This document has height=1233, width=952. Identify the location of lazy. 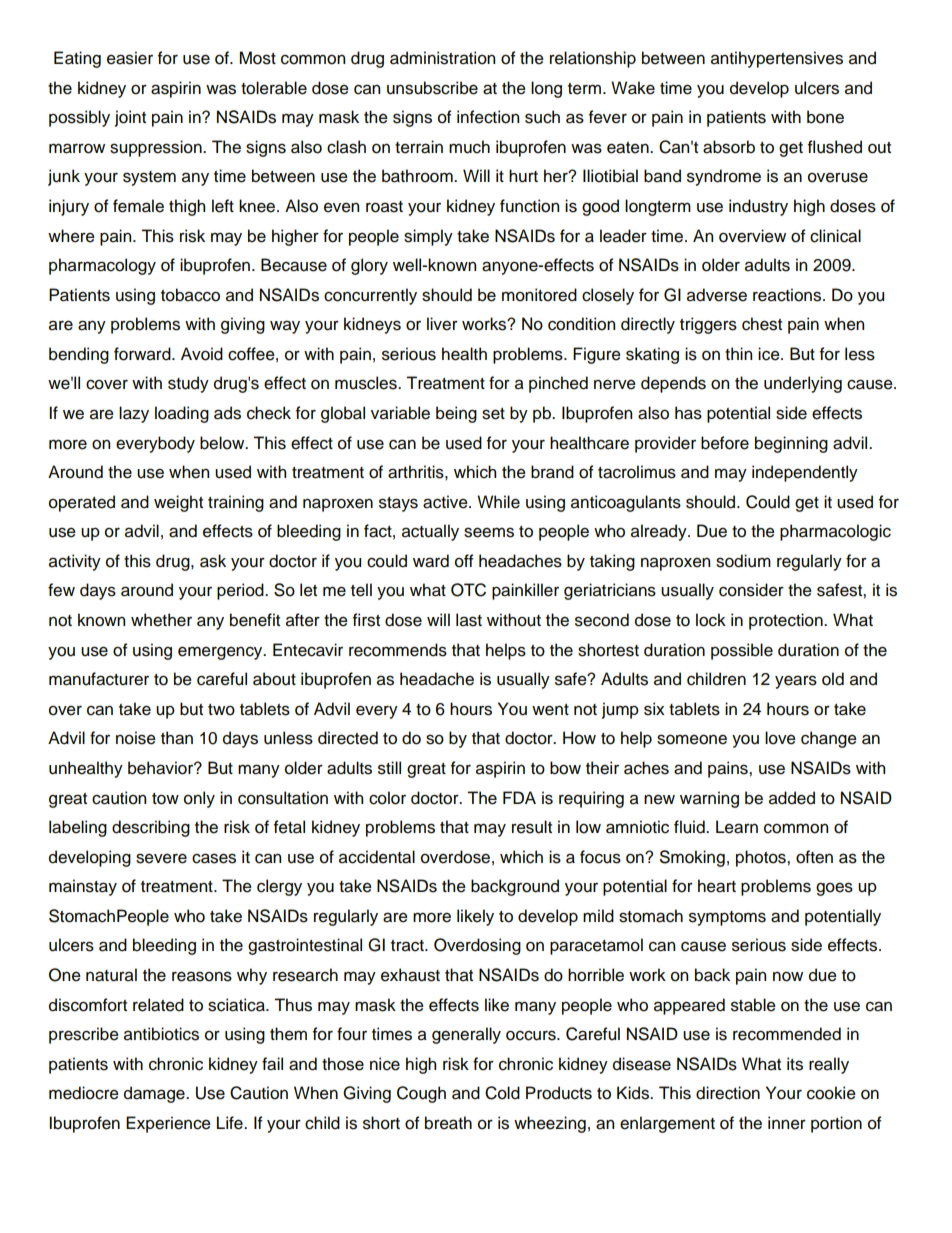
(134, 414).
